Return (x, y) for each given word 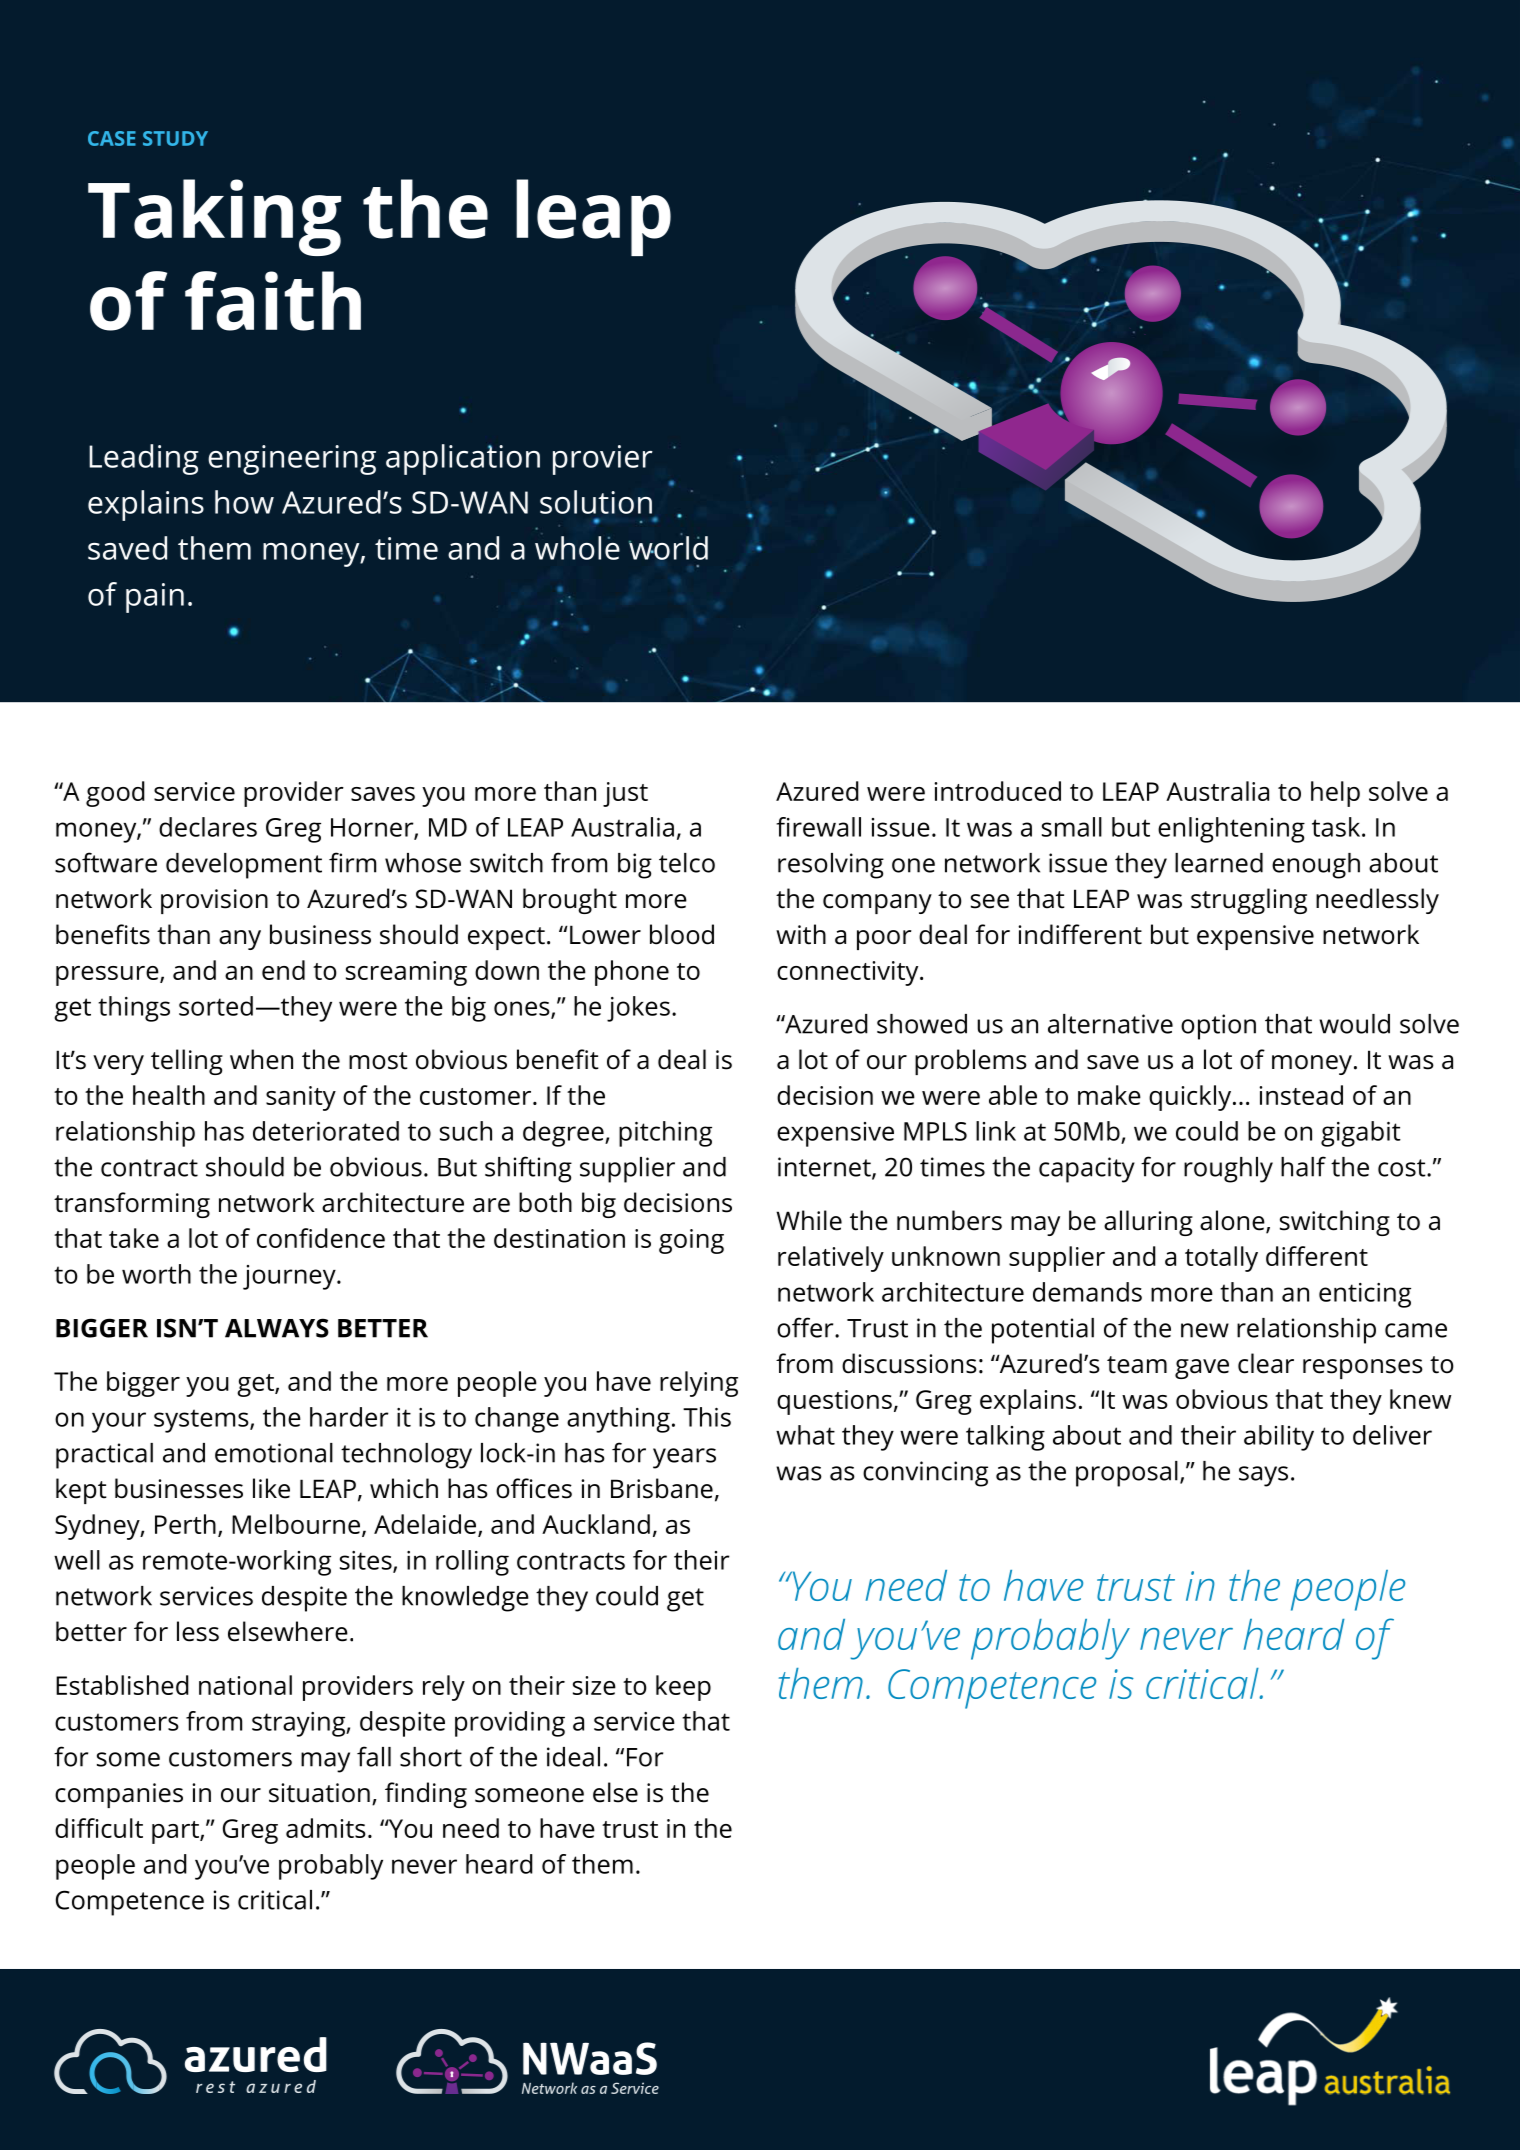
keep (683, 1688)
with (801, 934)
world (668, 547)
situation (319, 1793)
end (283, 970)
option (1218, 1027)
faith (273, 301)
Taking (214, 217)
